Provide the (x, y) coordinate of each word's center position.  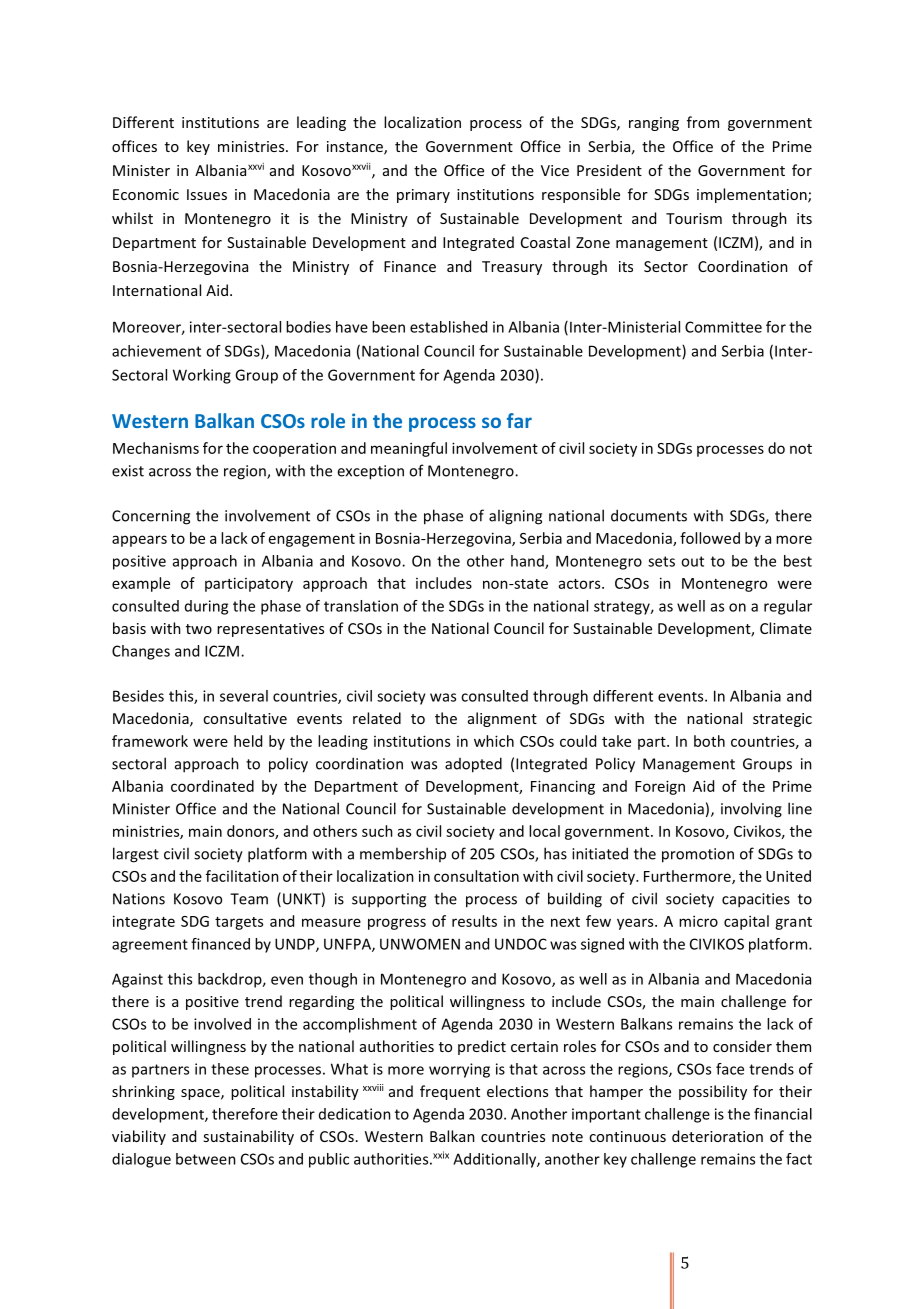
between (206, 1159)
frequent (450, 1092)
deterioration (717, 1136)
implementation (753, 195)
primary (423, 196)
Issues (207, 194)
